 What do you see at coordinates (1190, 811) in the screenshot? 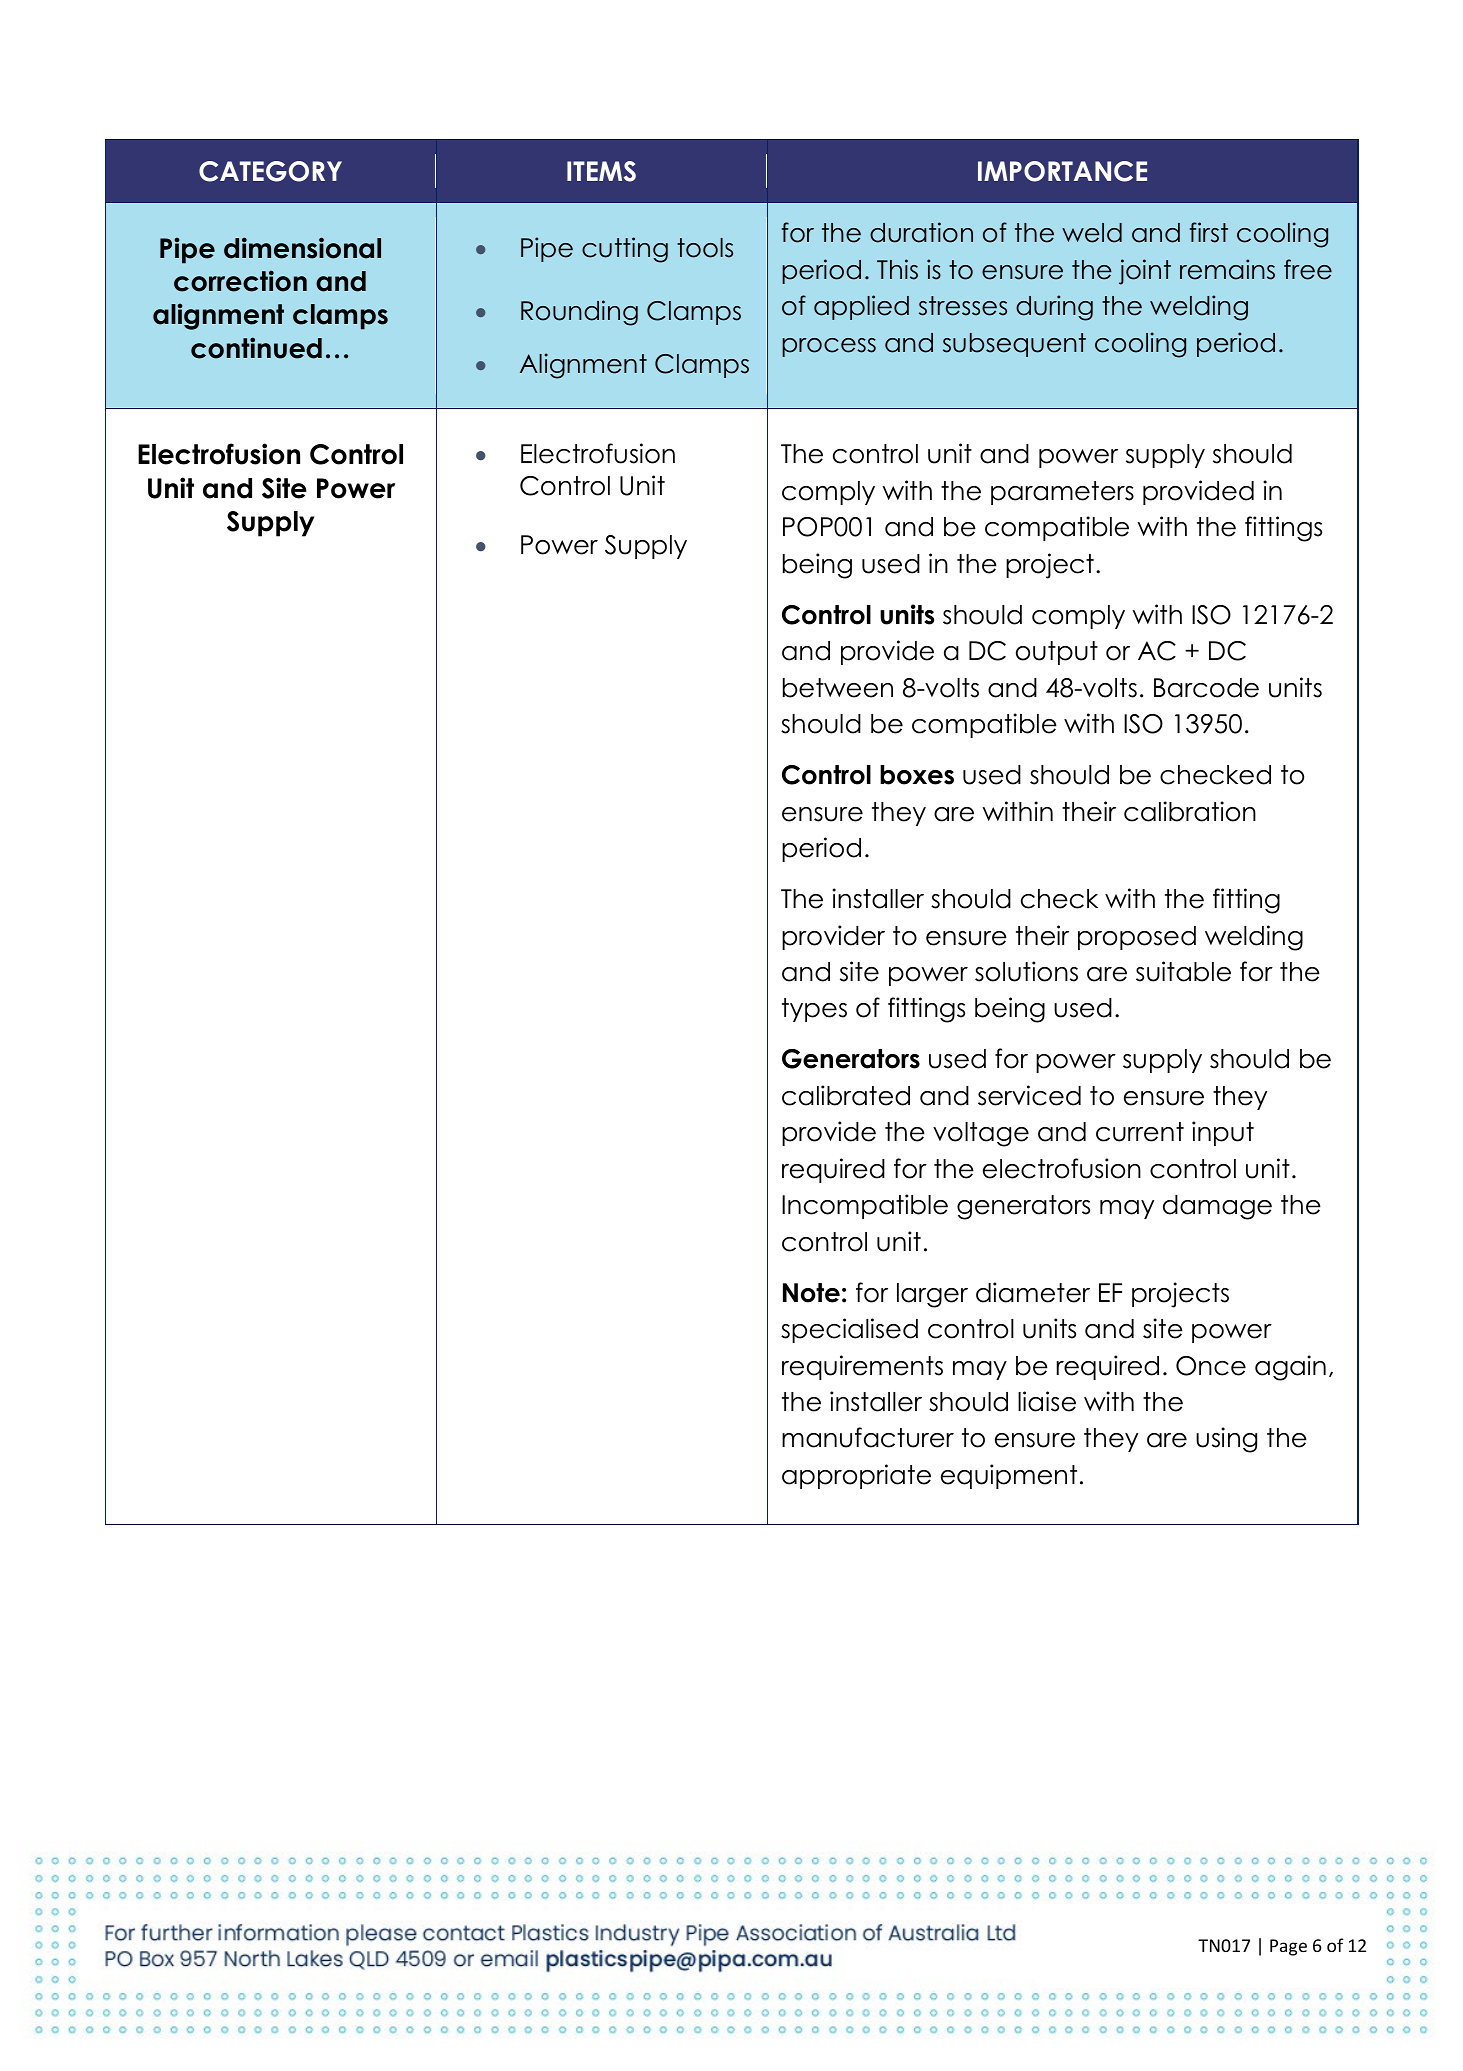
I see `calibration` at bounding box center [1190, 811].
